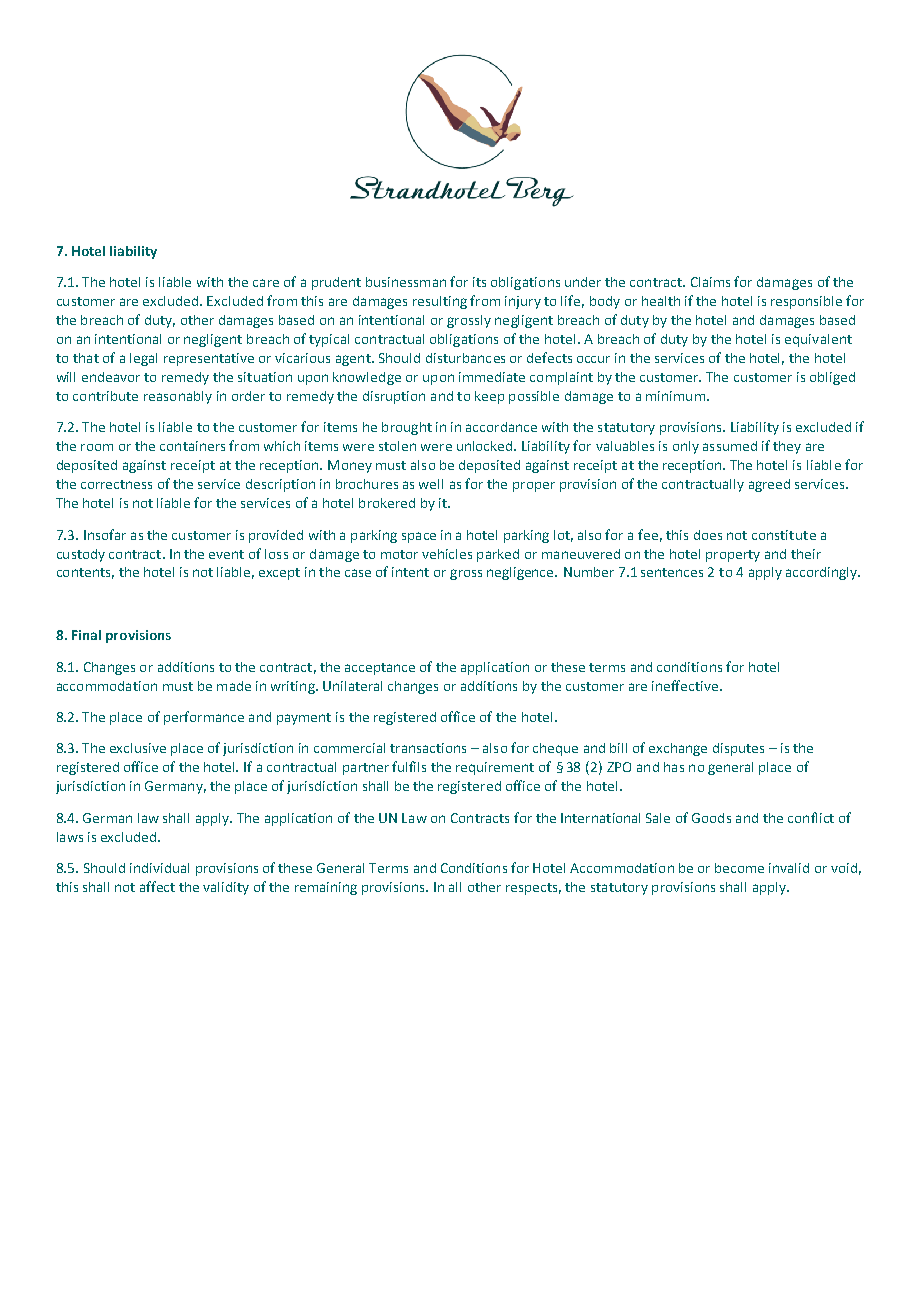 The width and height of the screenshot is (924, 1308). Describe the element at coordinates (159, 868) in the screenshot. I see `individual` at that location.
